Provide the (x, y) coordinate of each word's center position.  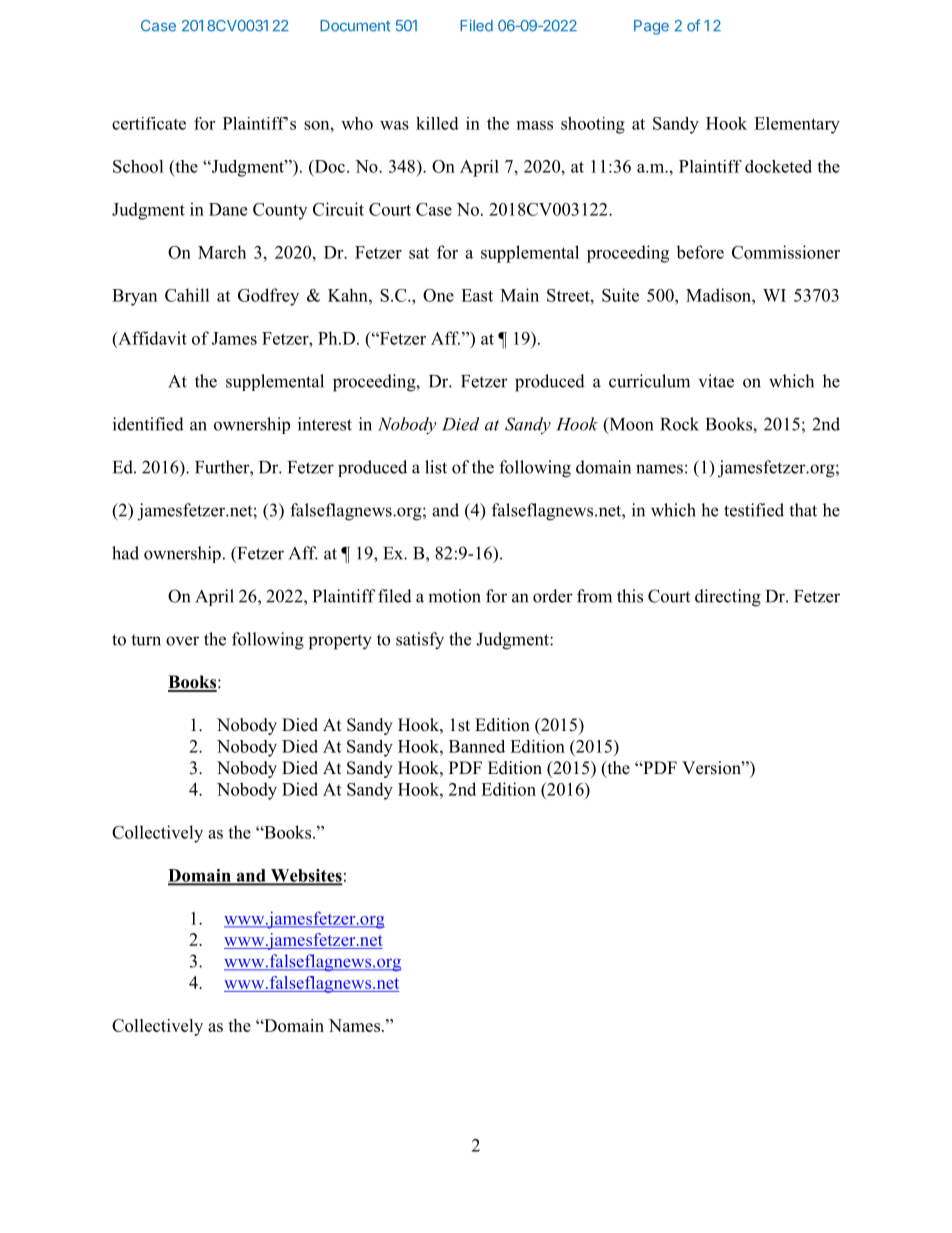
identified (148, 424)
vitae (716, 381)
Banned (477, 746)
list (436, 467)
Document (355, 26)
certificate (149, 123)
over (182, 641)
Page (651, 27)
